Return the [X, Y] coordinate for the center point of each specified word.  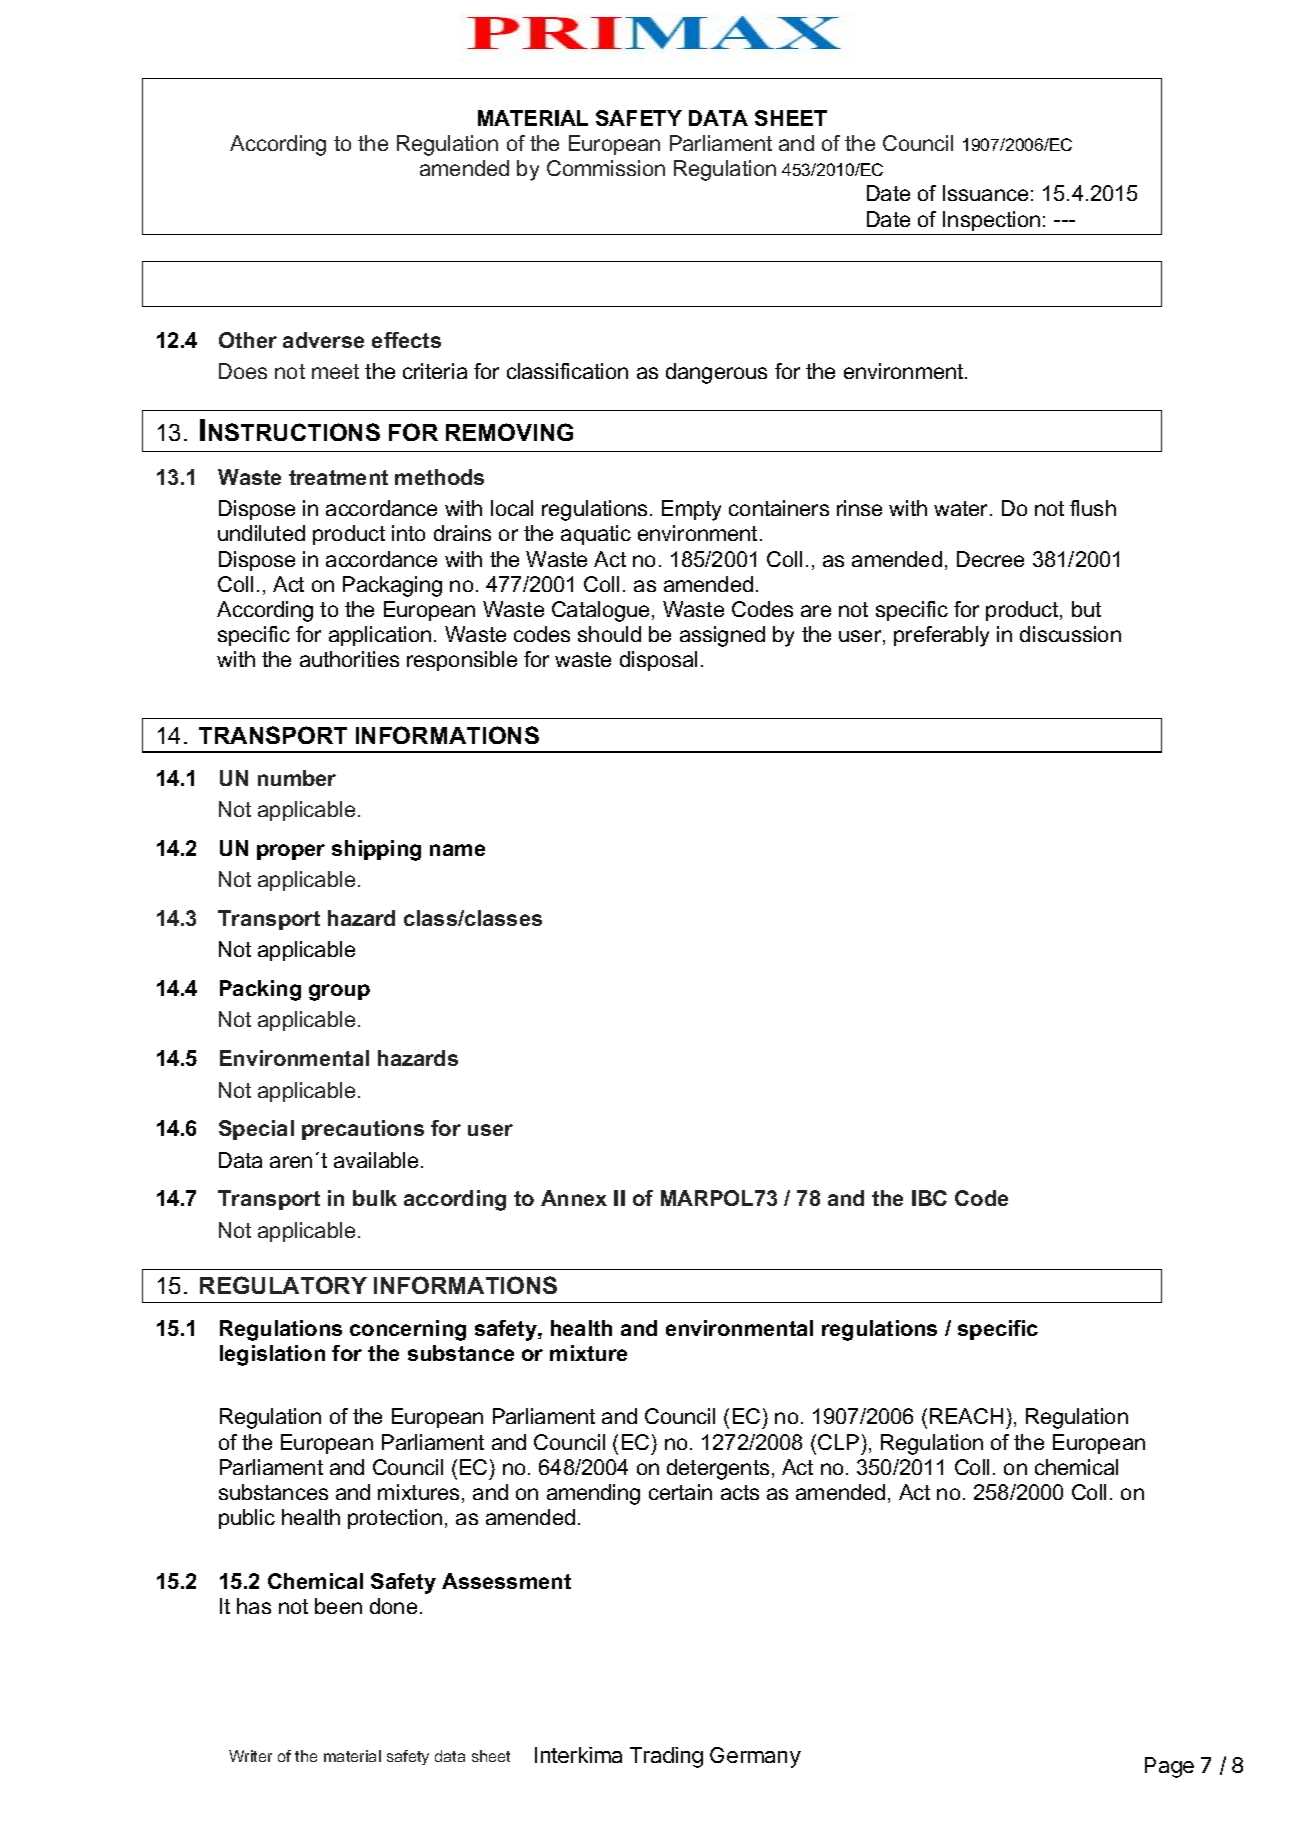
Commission [606, 168]
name [457, 850]
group [339, 992]
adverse [323, 340]
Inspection [991, 221]
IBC [929, 1198]
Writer [250, 1756]
